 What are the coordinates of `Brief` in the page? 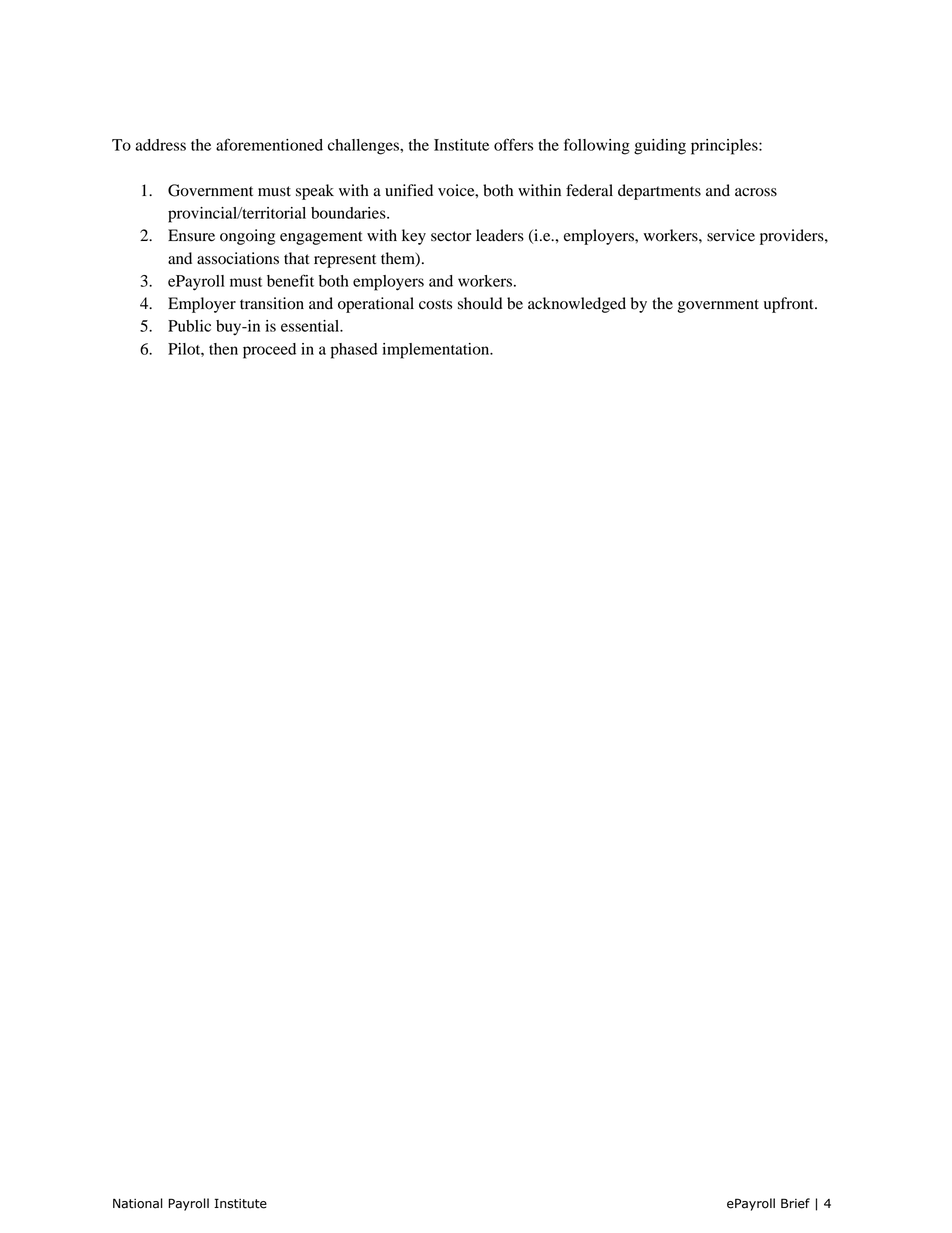 It's located at (795, 1203).
